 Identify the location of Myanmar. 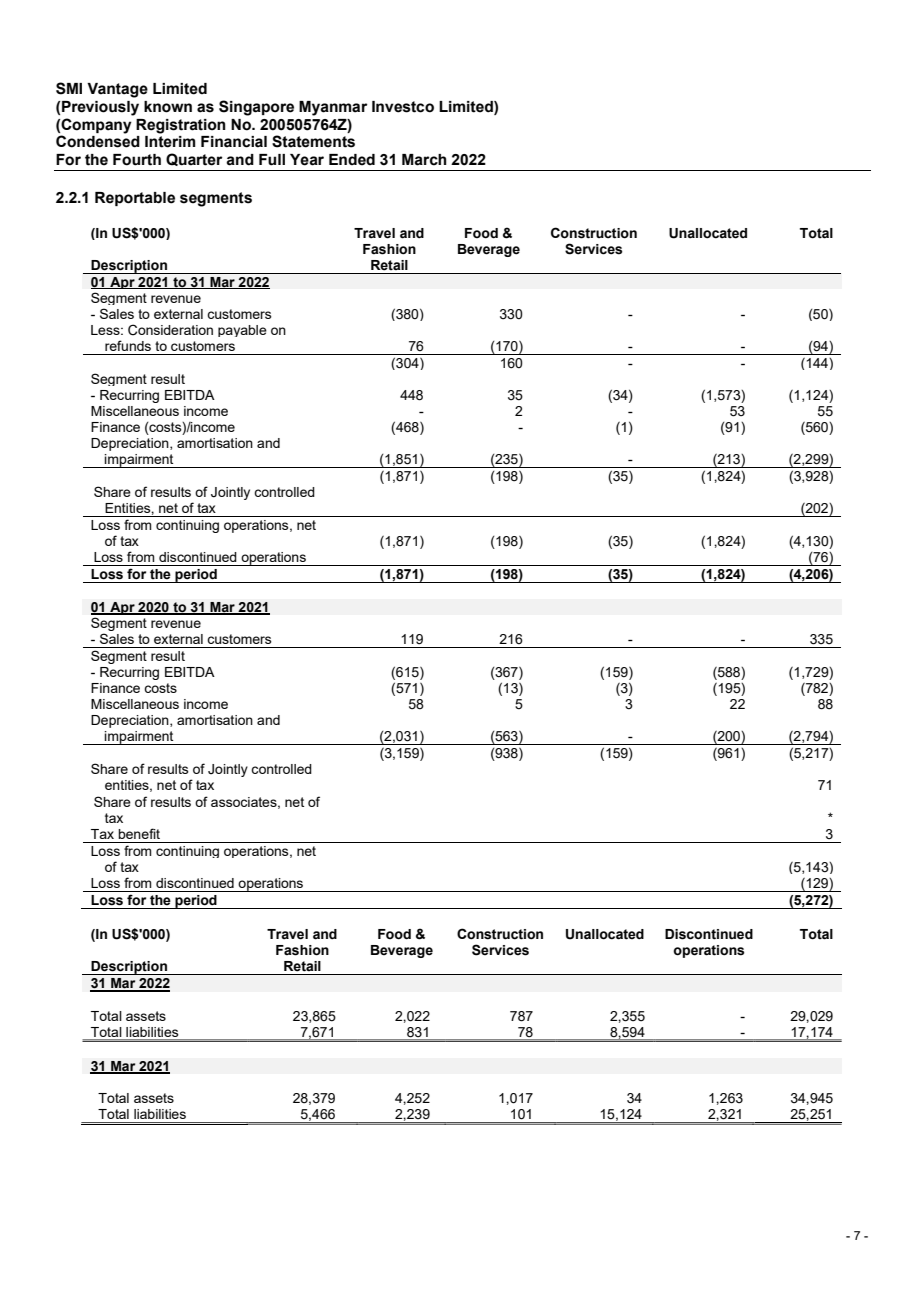
(333, 108).
